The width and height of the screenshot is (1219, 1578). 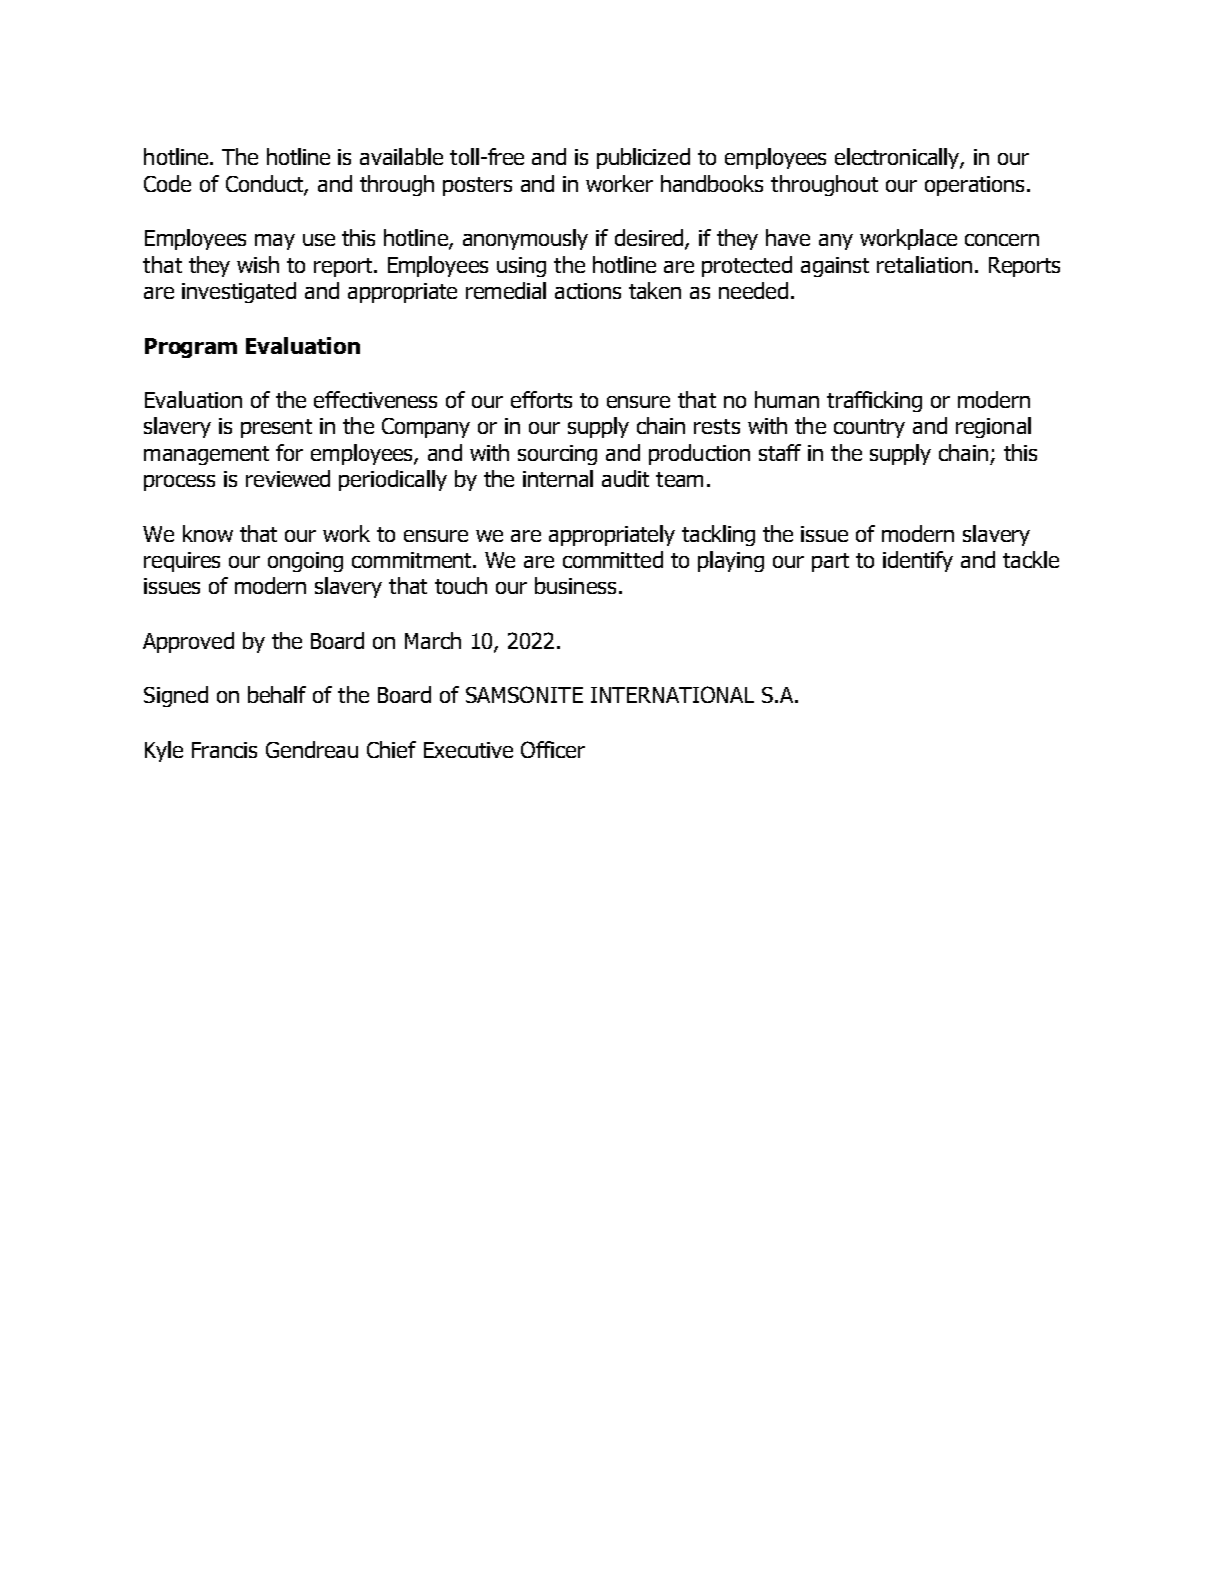 I want to click on business, so click(x=575, y=585).
